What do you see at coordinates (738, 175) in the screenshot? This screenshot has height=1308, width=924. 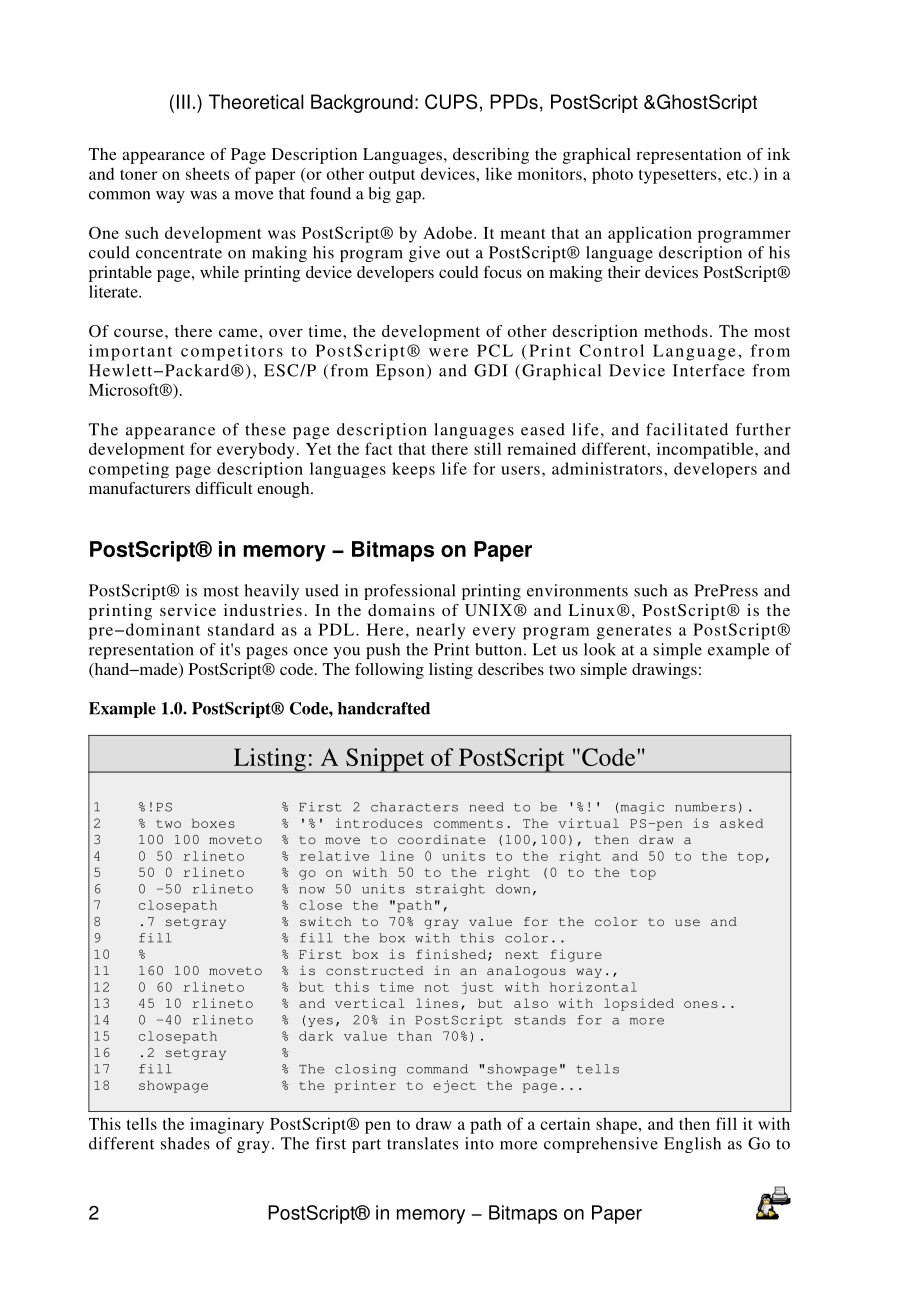 I see `etc` at bounding box center [738, 175].
